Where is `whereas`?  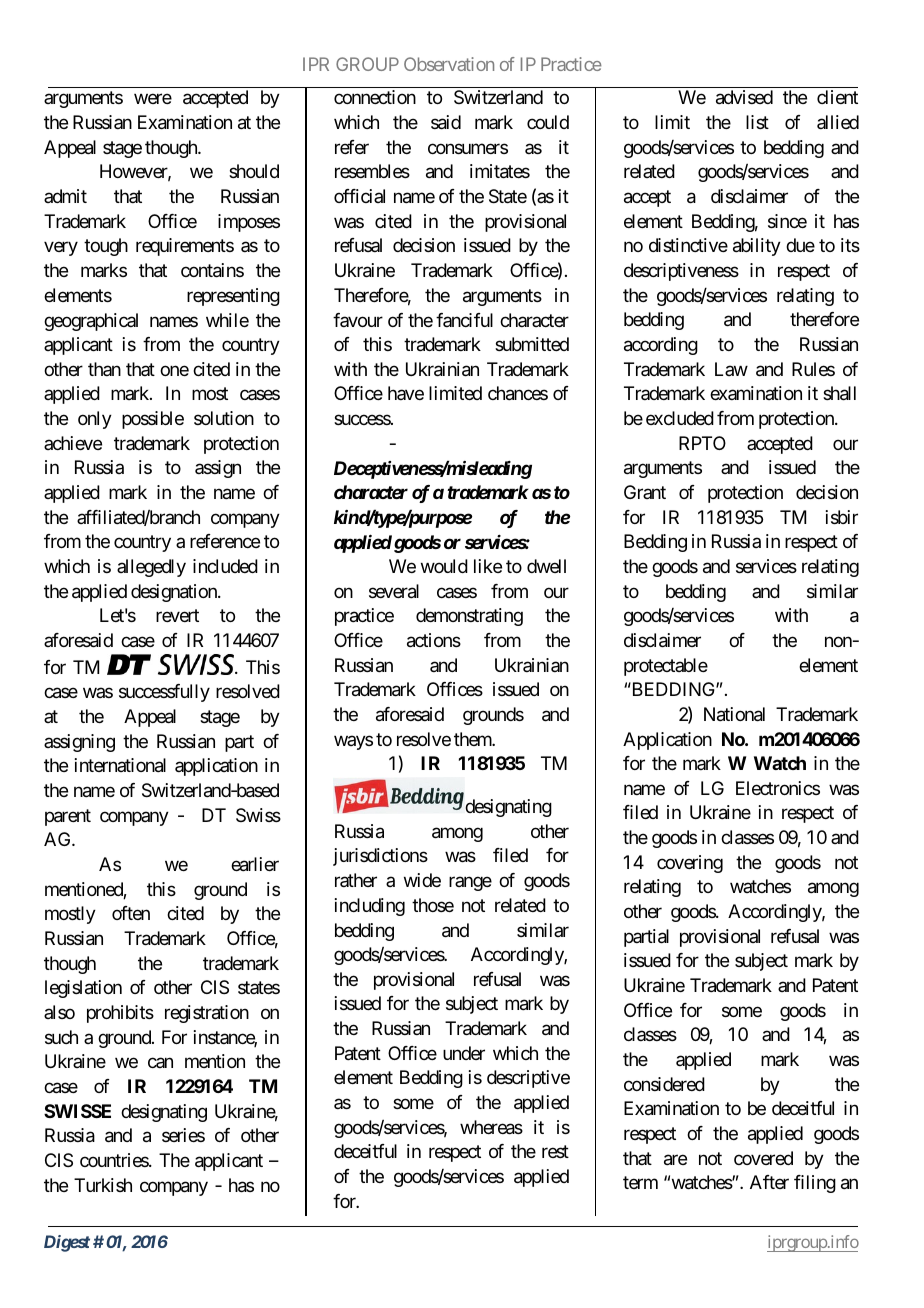 whereas is located at coordinates (491, 1127).
